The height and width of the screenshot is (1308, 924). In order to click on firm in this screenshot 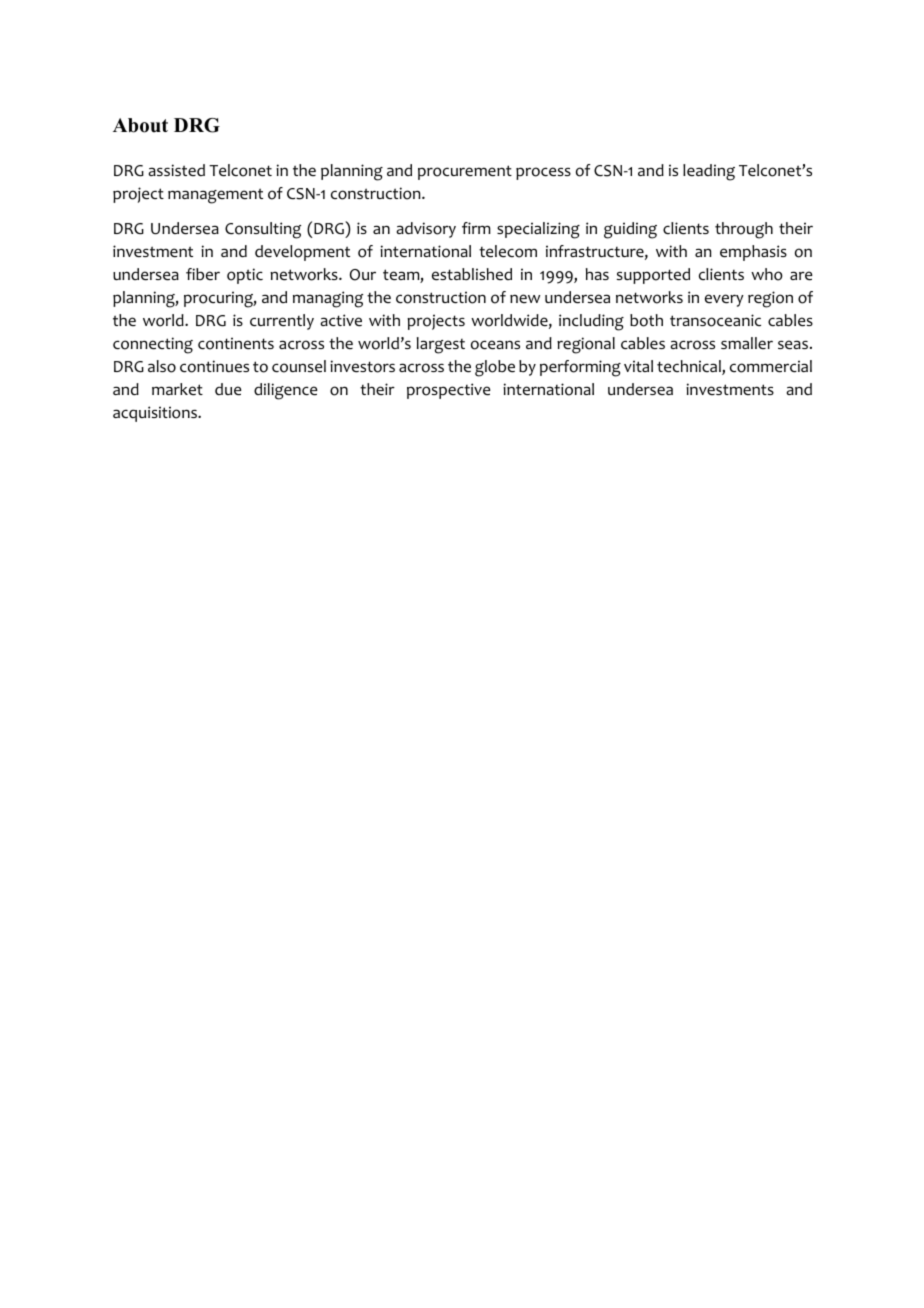, I will do `click(476, 228)`.
